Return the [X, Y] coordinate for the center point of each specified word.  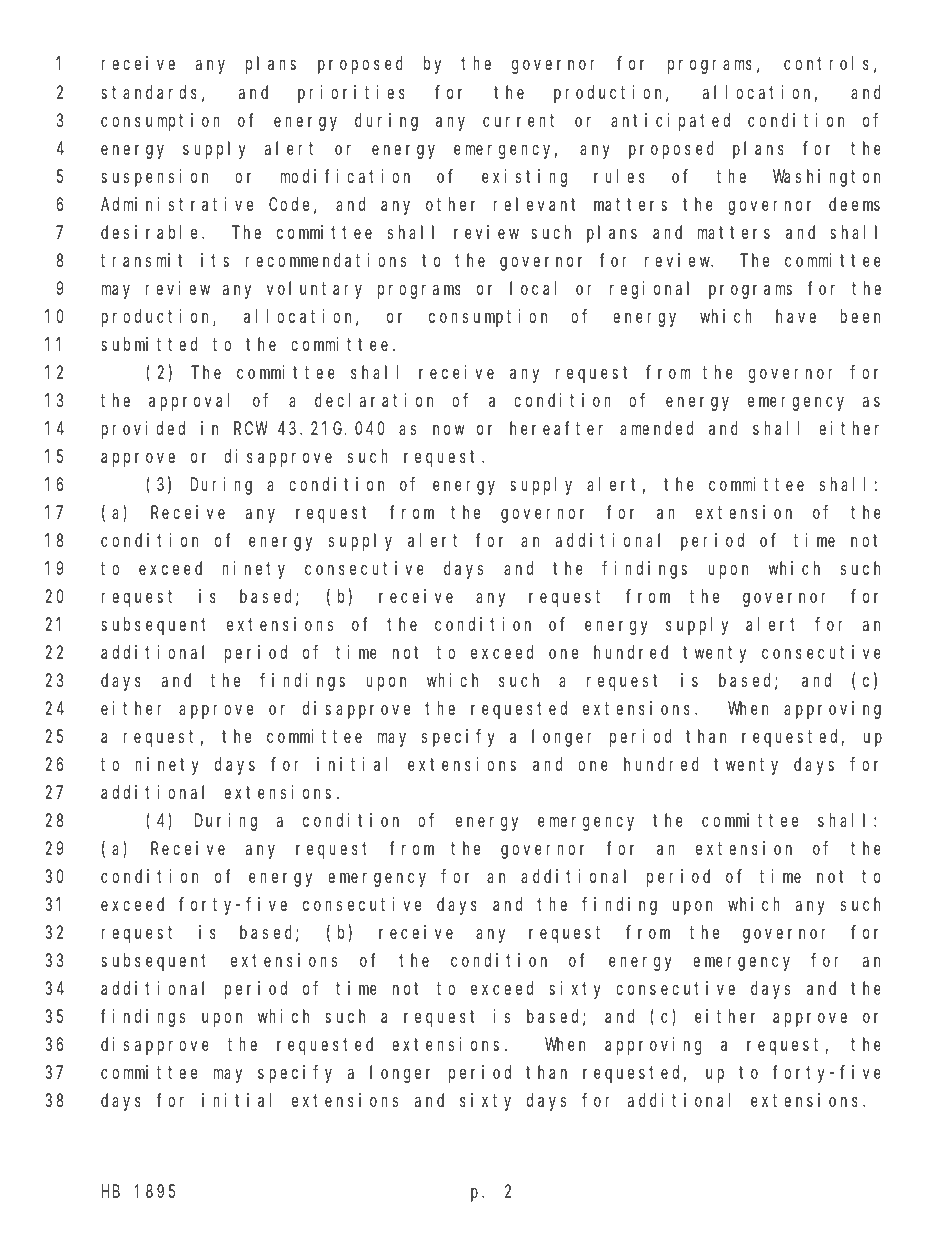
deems [854, 204]
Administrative [177, 204]
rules [619, 176]
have [796, 316]
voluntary [314, 290]
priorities [351, 94]
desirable [152, 232]
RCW [251, 428]
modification [345, 176]
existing [524, 178]
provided [143, 430]
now [448, 430]
